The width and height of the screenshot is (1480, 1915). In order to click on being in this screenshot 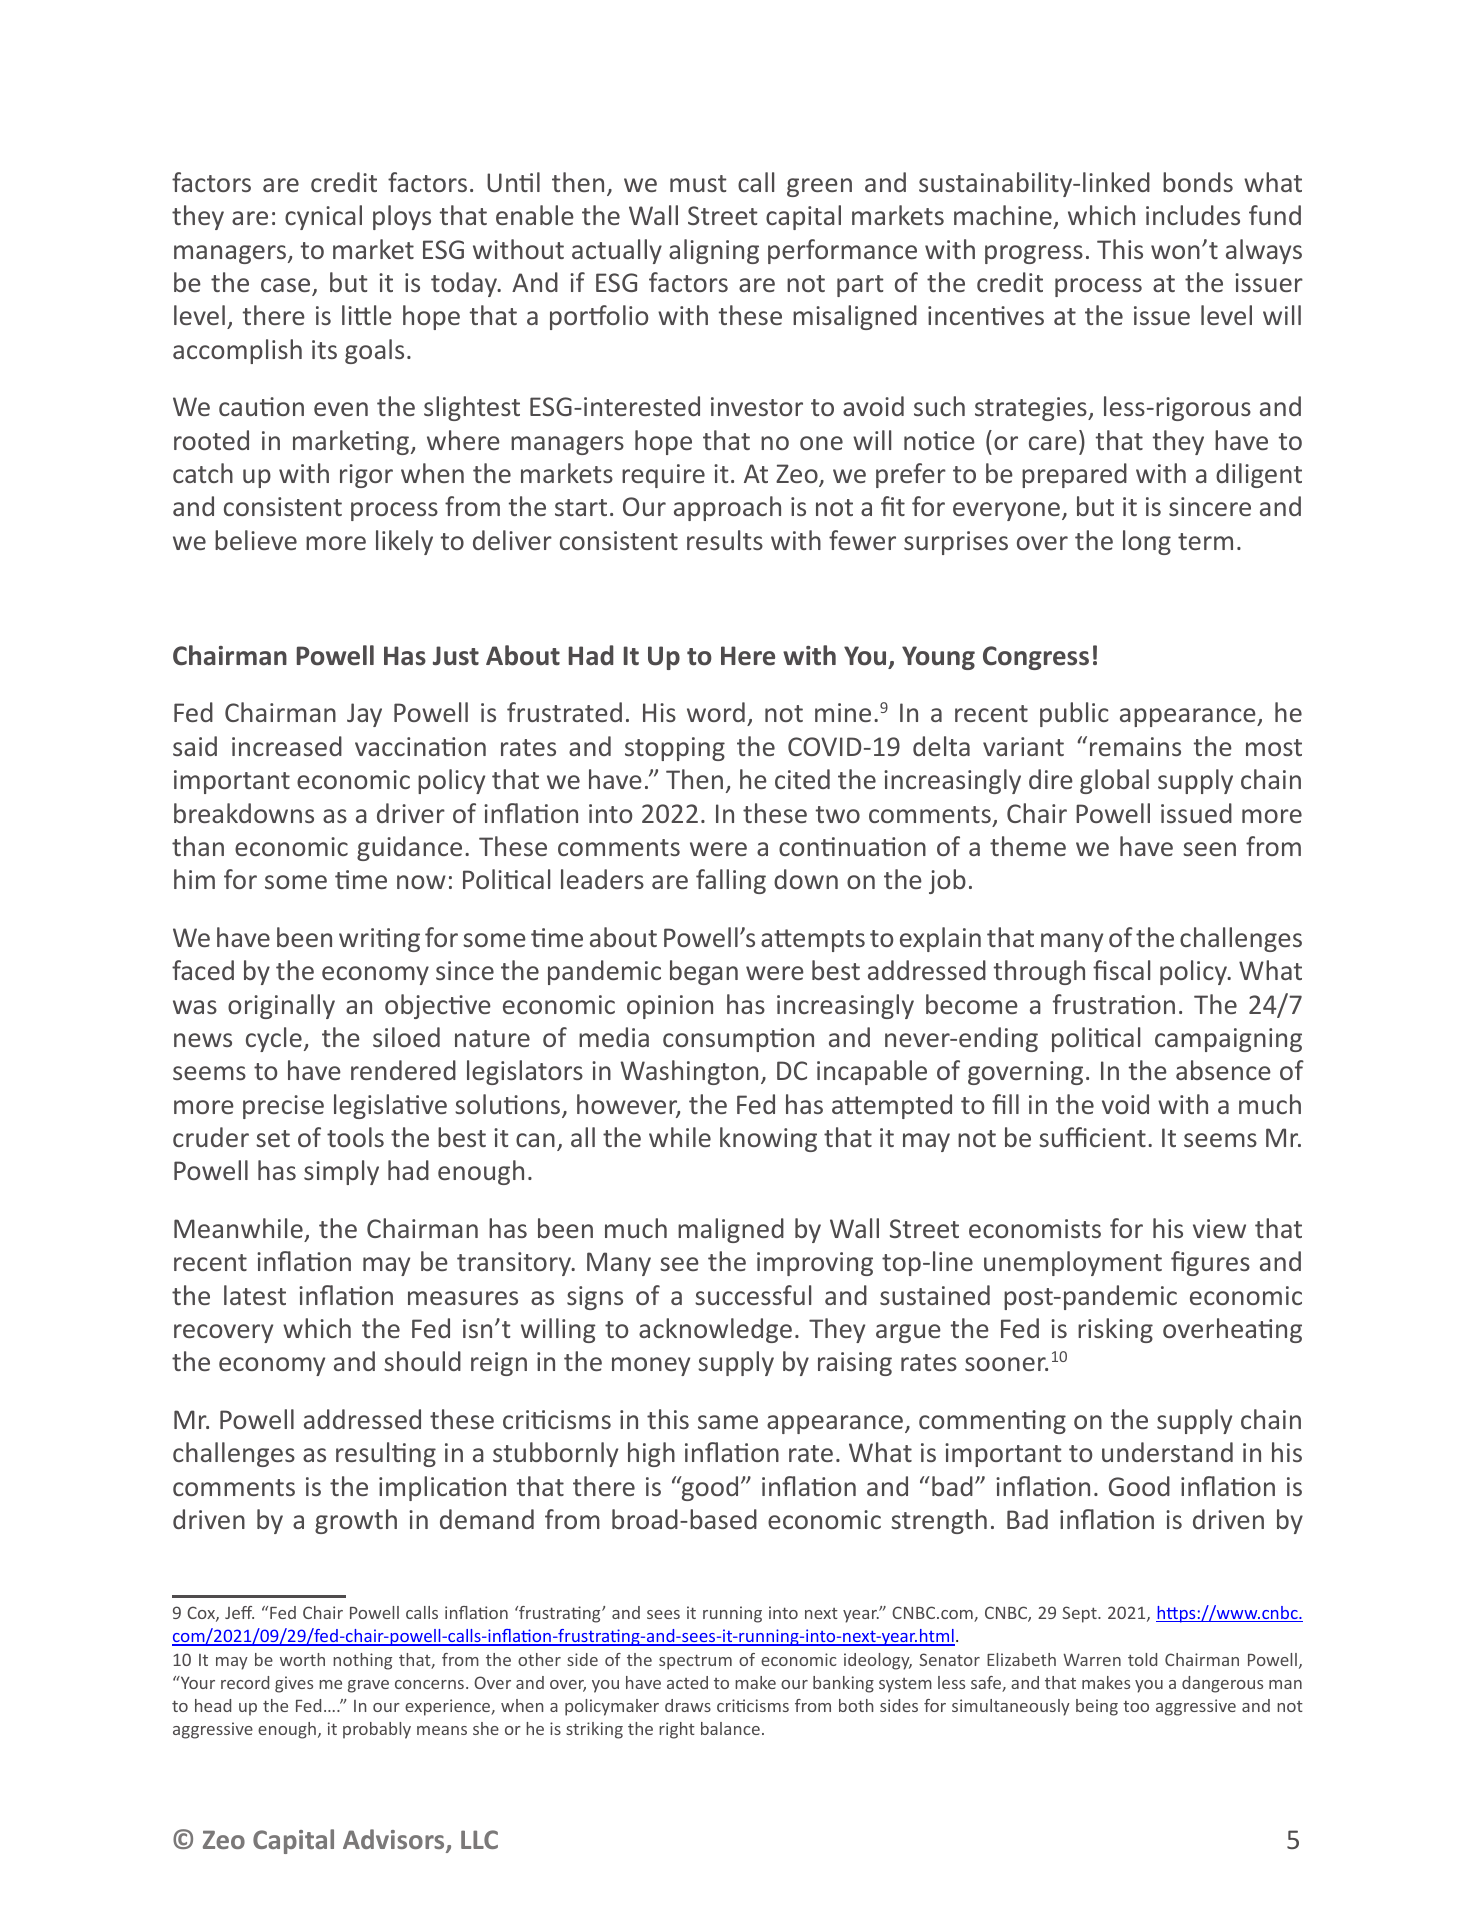, I will do `click(1097, 1707)`.
